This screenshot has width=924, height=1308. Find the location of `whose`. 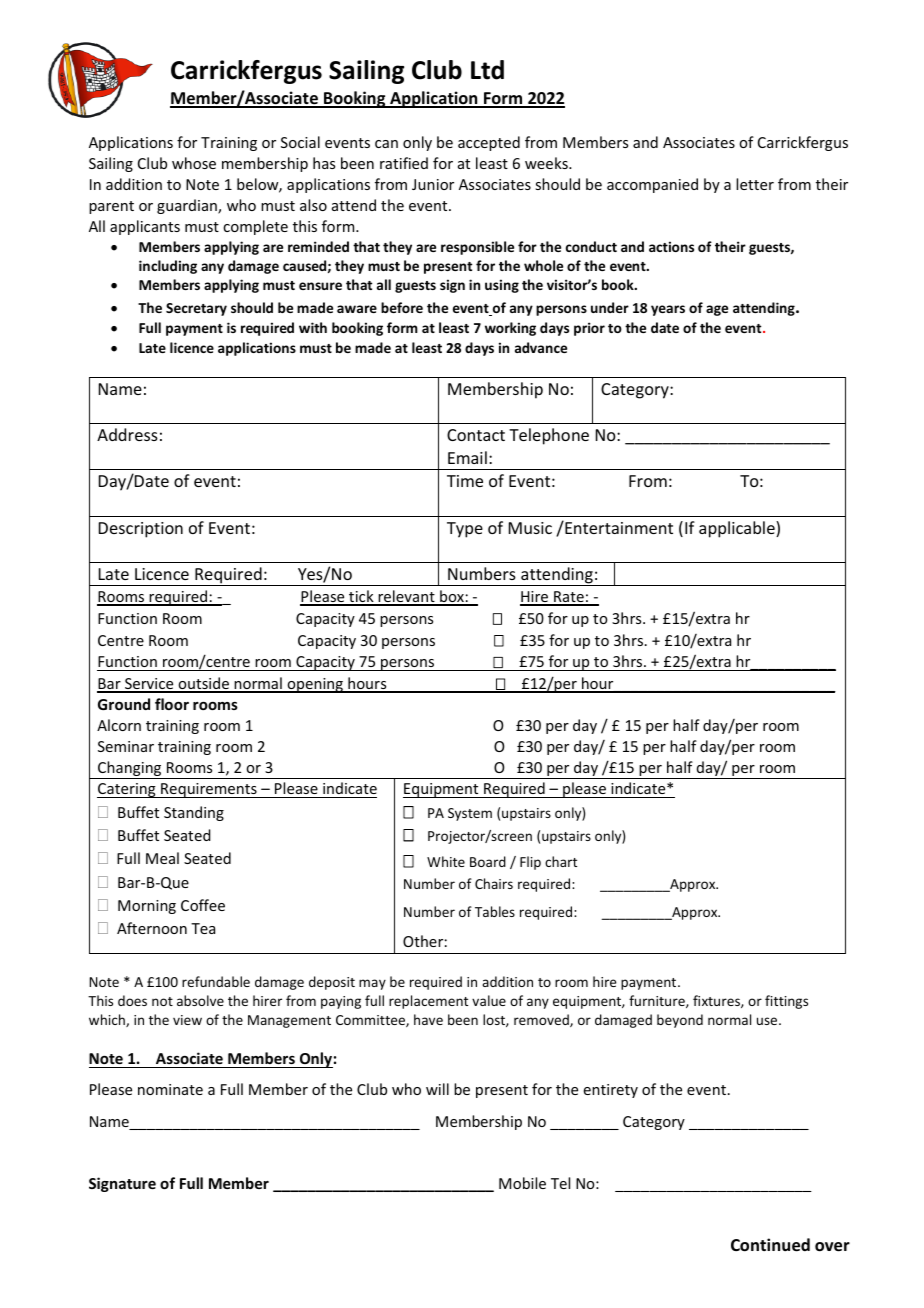

whose is located at coordinates (194, 163).
